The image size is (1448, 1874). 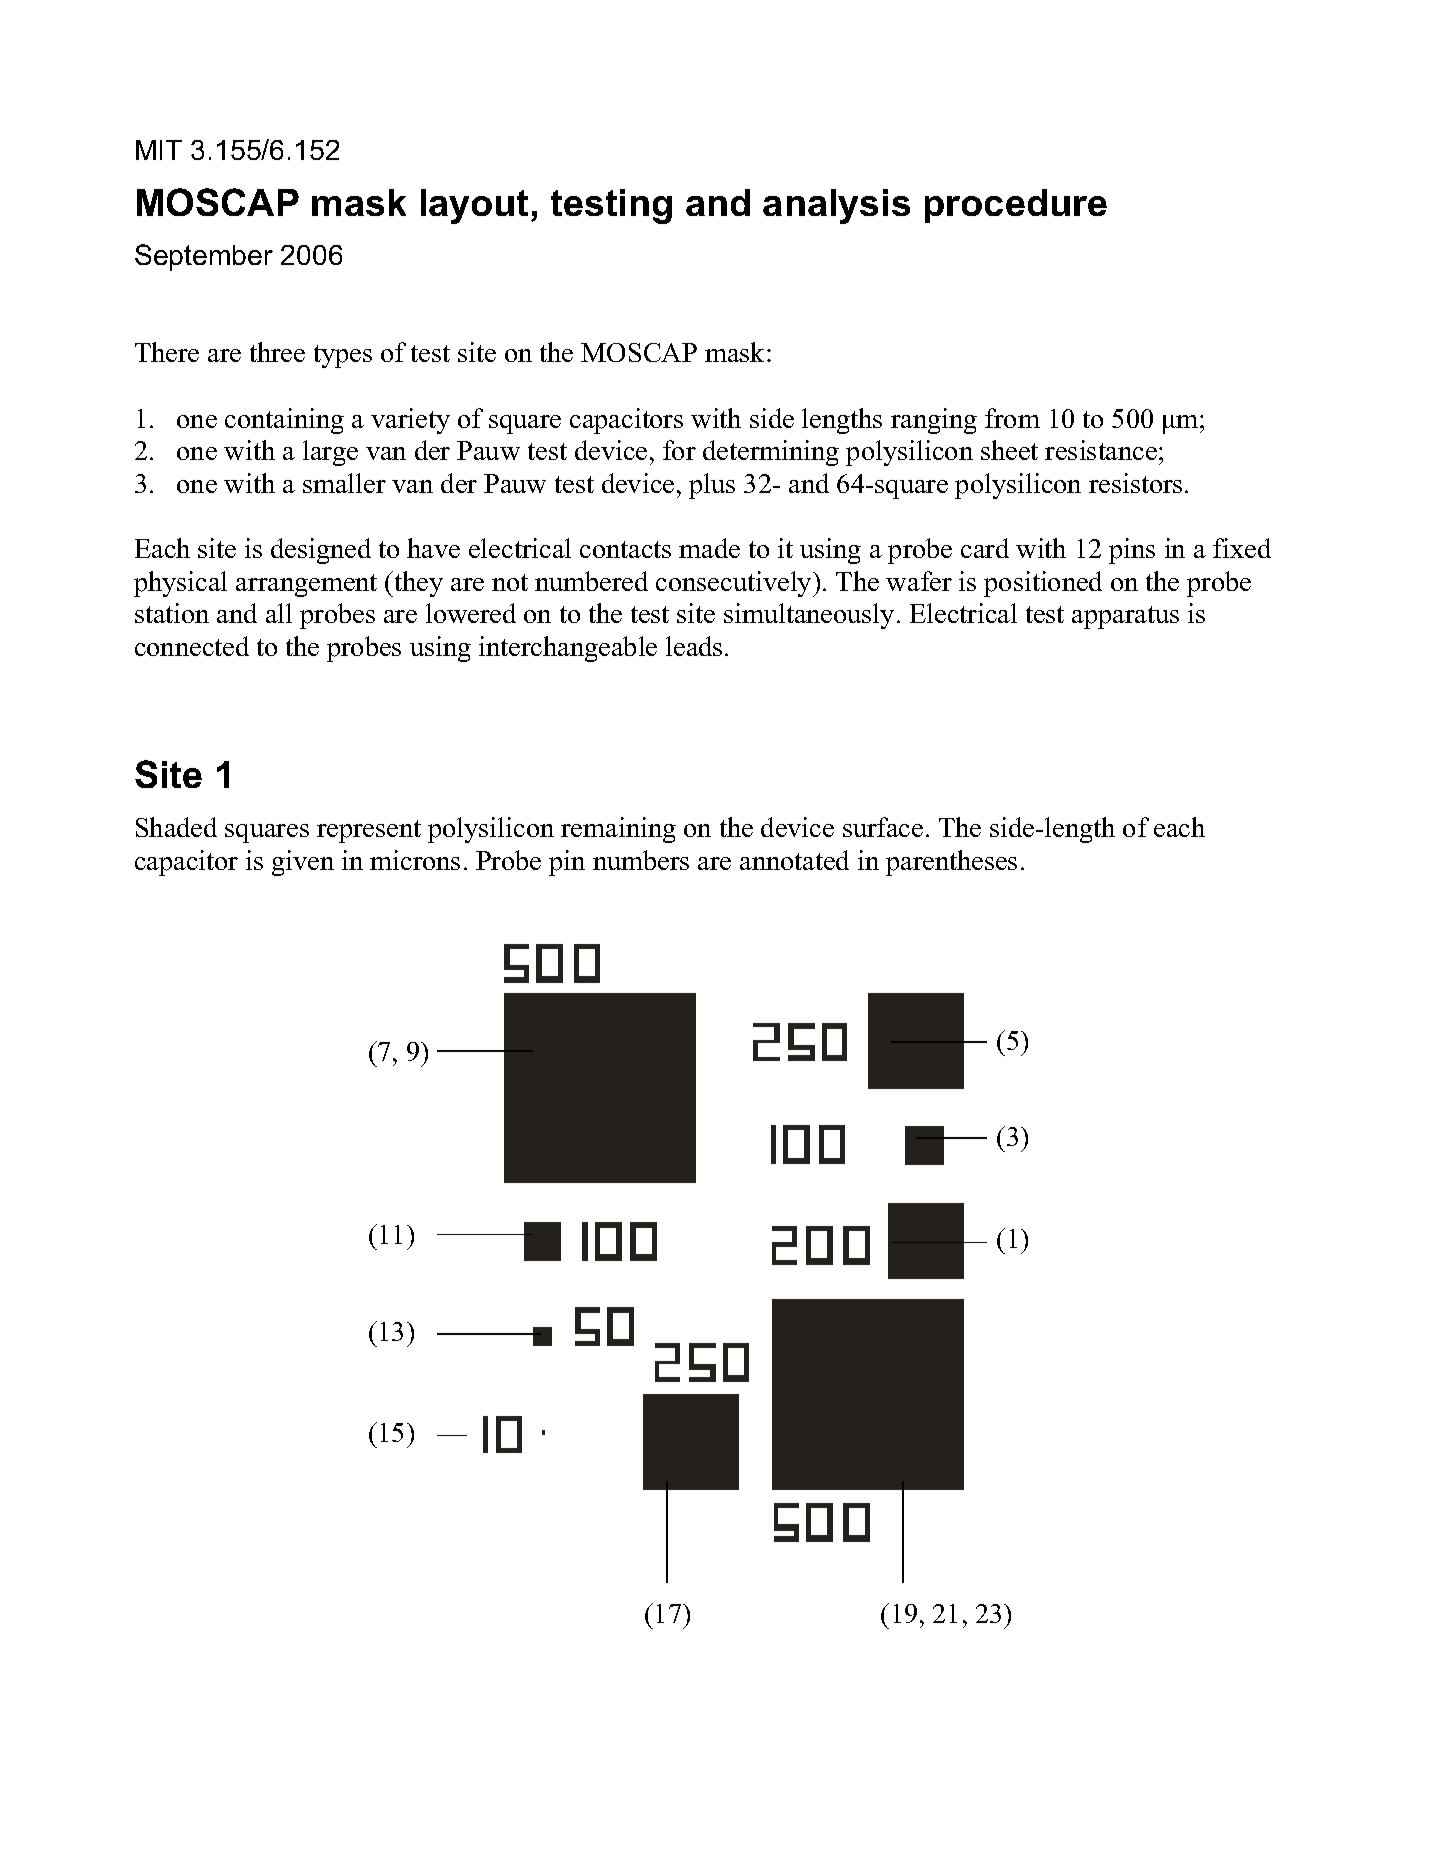 I want to click on containing, so click(x=284, y=421).
